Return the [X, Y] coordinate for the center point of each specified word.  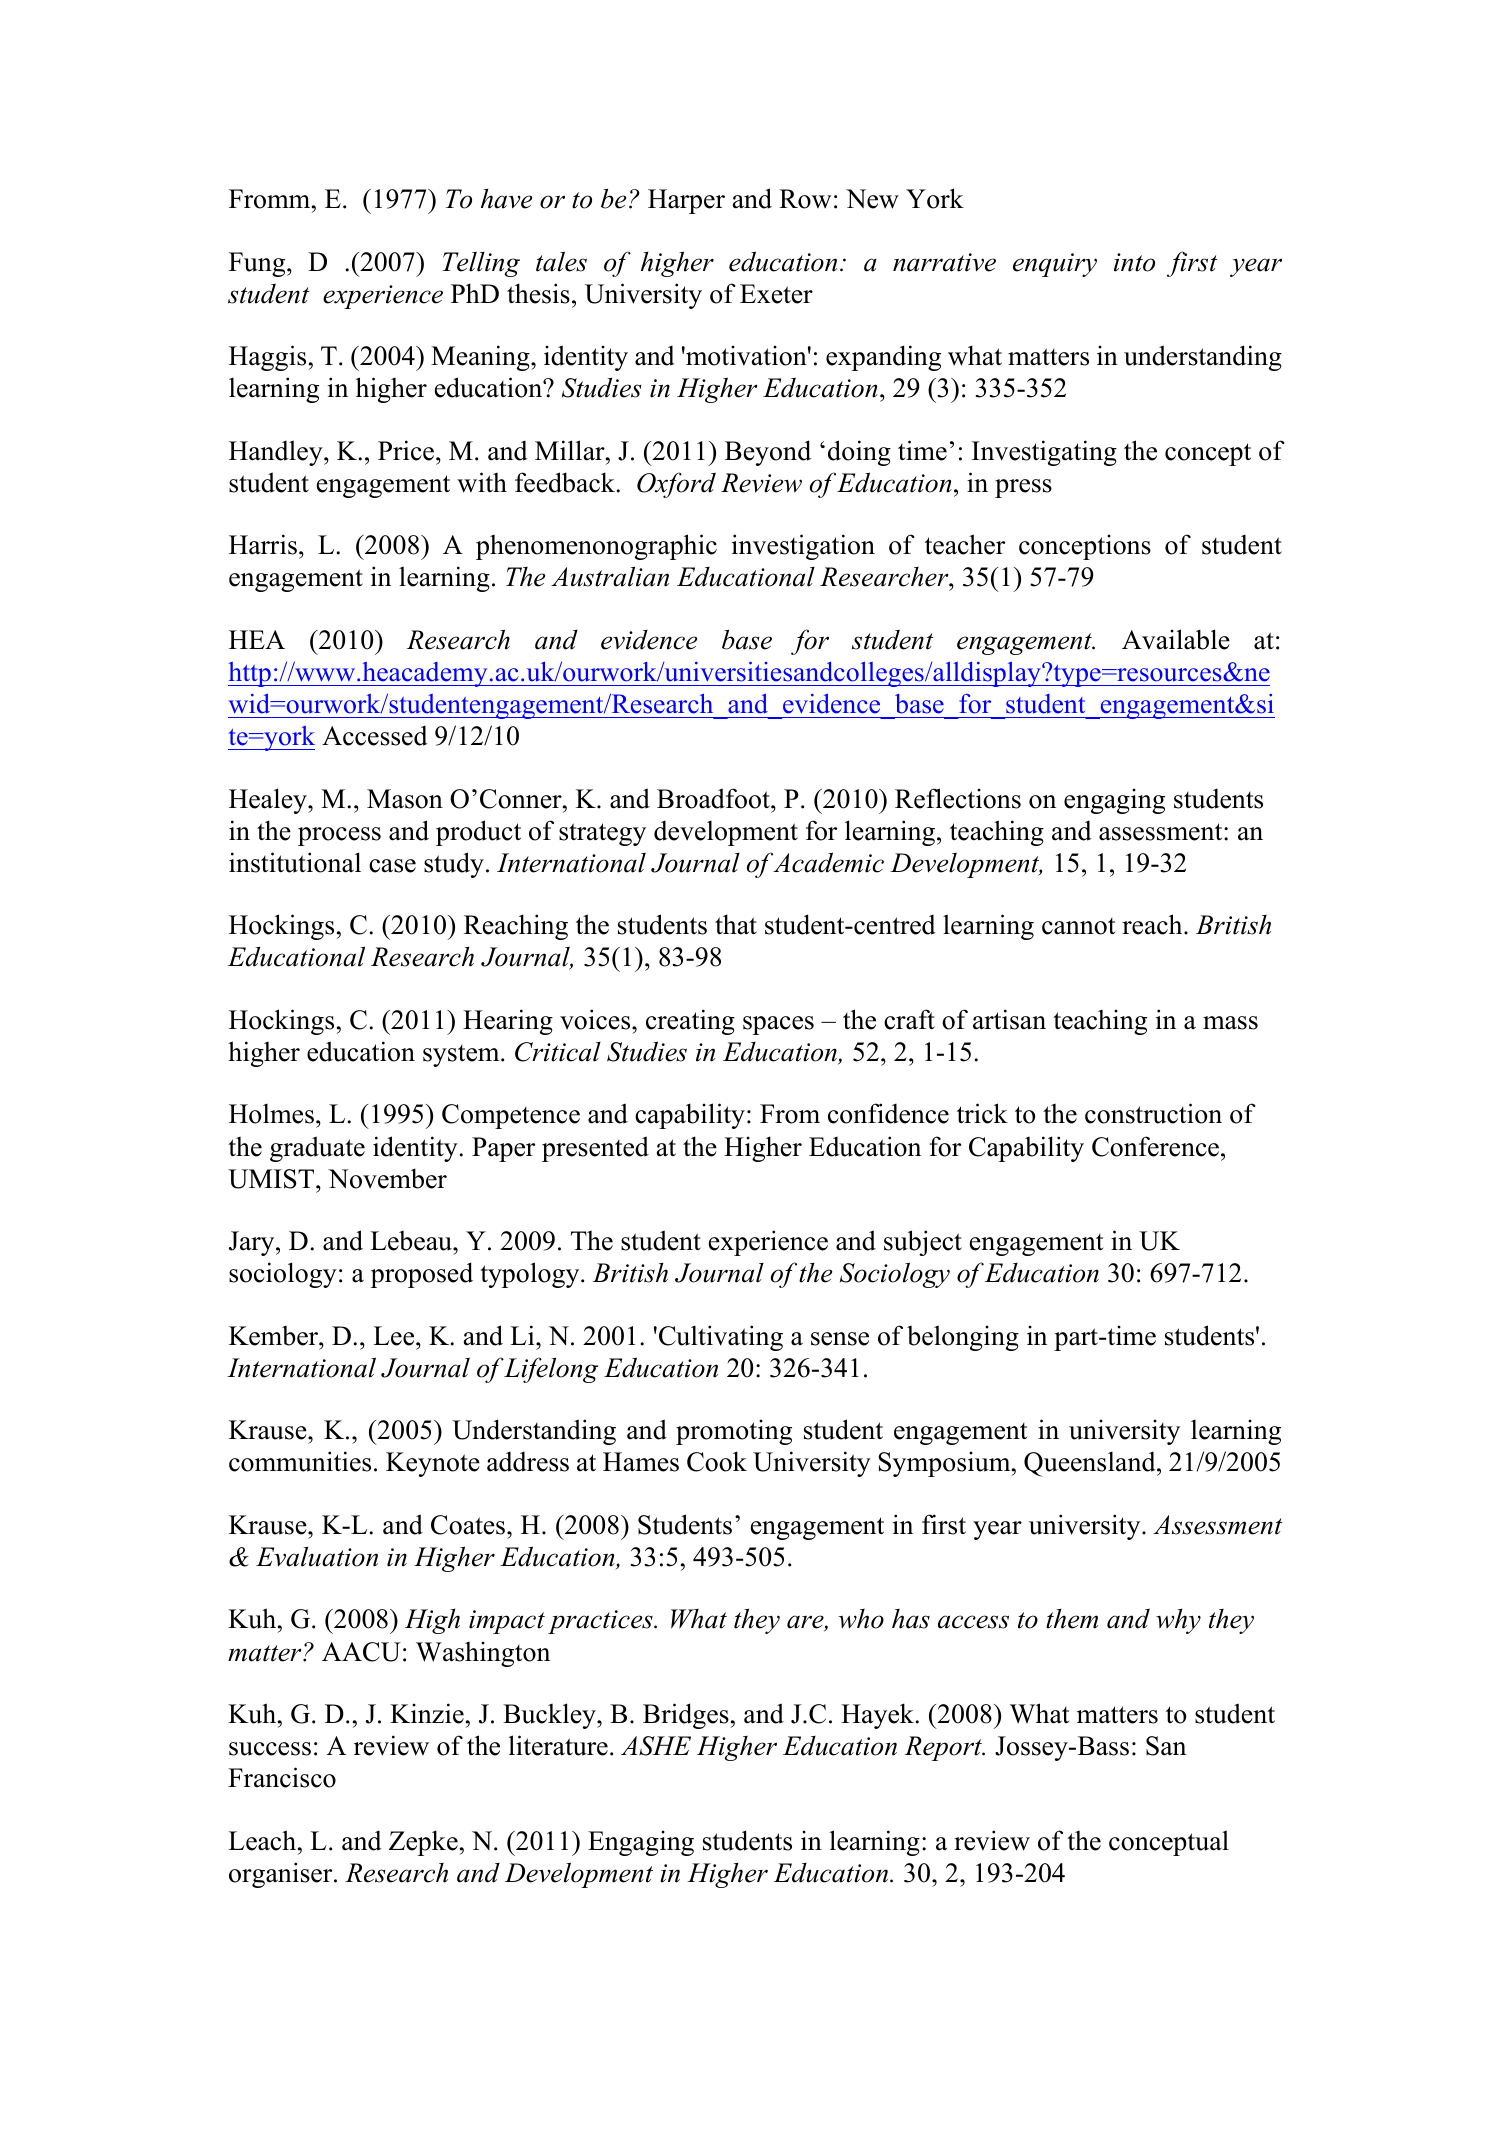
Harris [263, 544]
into [1134, 262]
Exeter [776, 294]
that [736, 924]
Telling [481, 264]
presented [595, 1149]
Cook [717, 1461]
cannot [1079, 926]
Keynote [433, 1464]
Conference [1155, 1146]
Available [1176, 639]
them [1072, 1619]
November [387, 1178]
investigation [803, 547]
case [392, 866]
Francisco [282, 1777]
